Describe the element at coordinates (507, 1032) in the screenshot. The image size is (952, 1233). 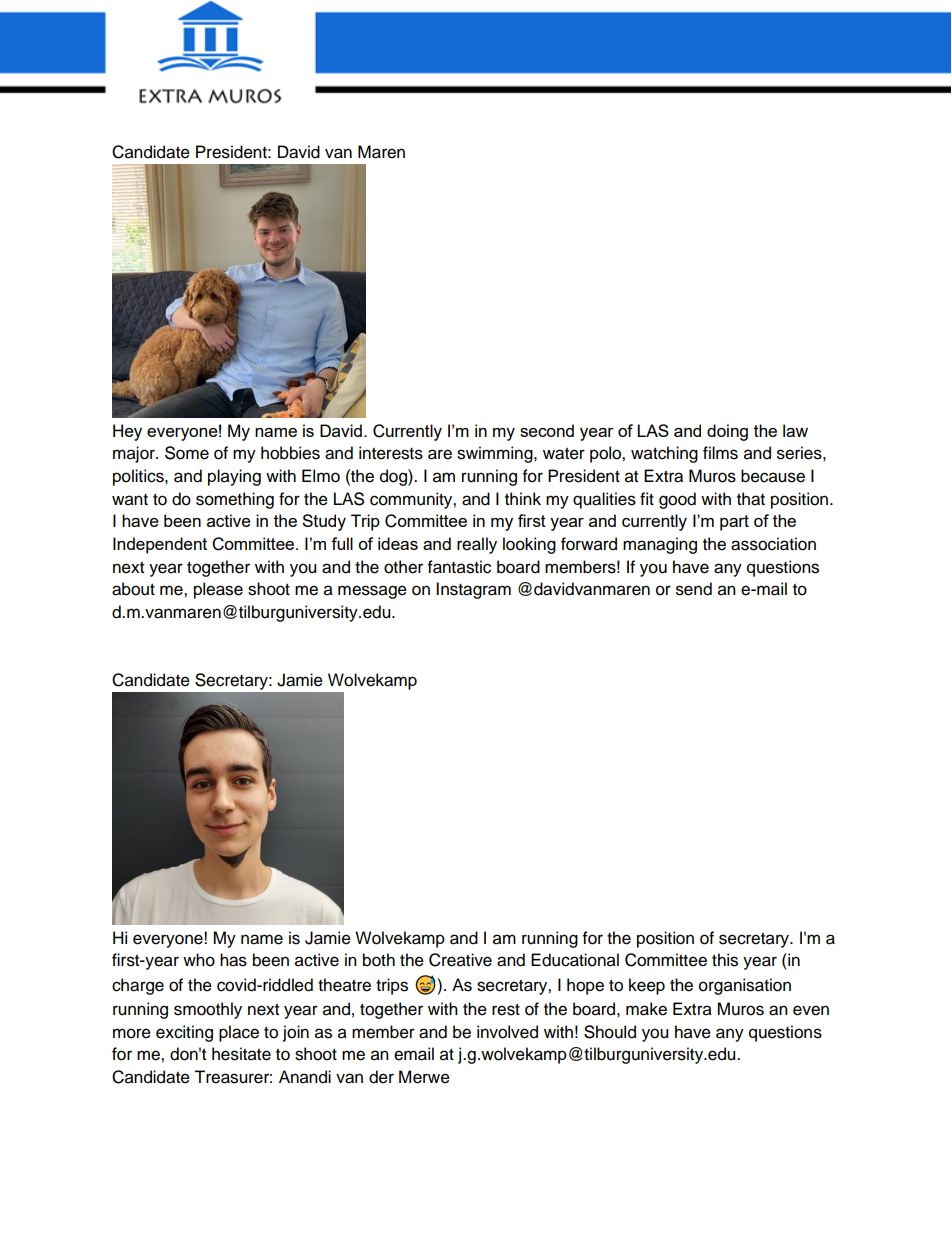
I see `involved` at that location.
